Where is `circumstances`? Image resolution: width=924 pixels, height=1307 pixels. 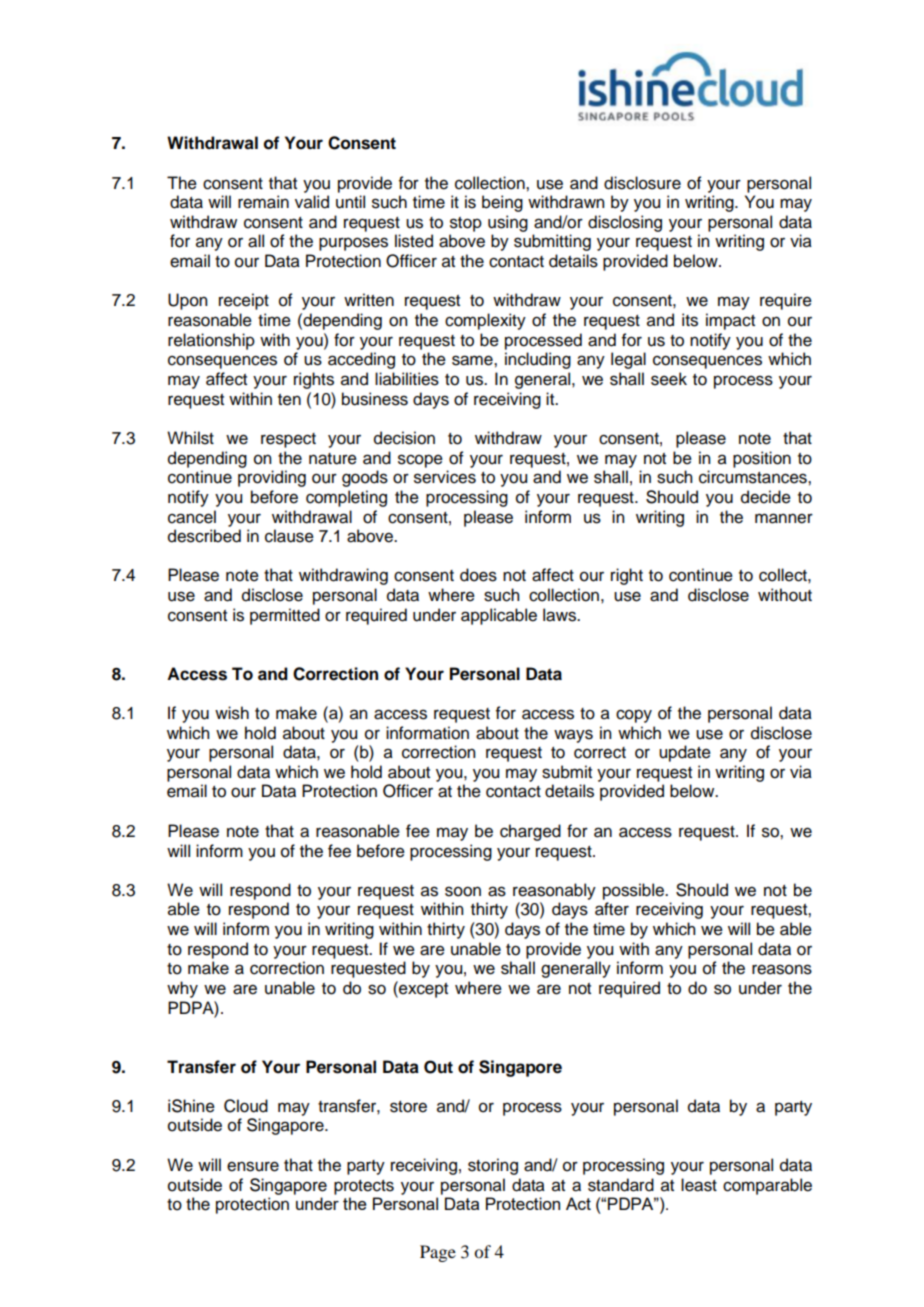
circumstances is located at coordinates (754, 477).
